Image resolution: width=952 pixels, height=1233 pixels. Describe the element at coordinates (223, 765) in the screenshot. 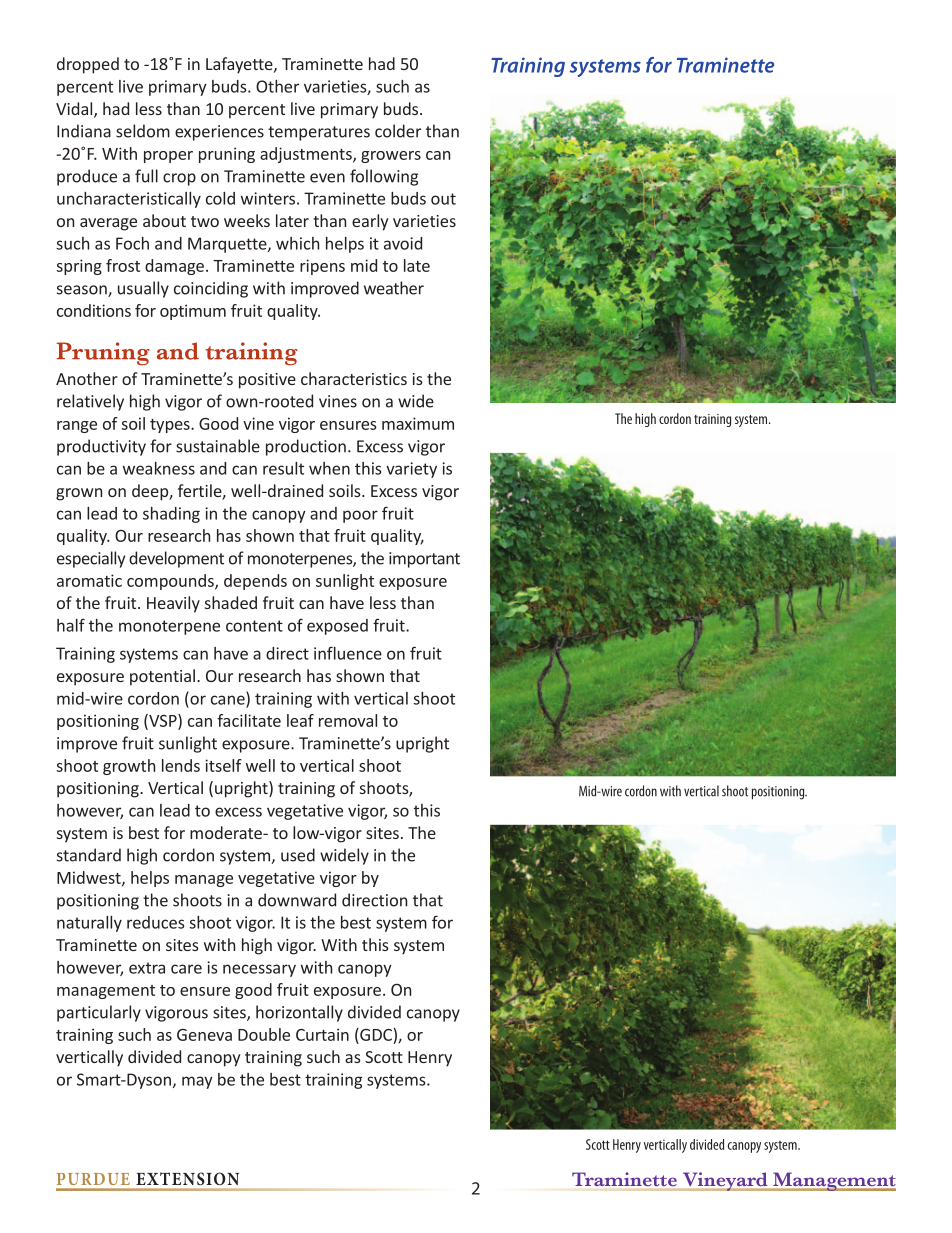

I see `itself` at that location.
